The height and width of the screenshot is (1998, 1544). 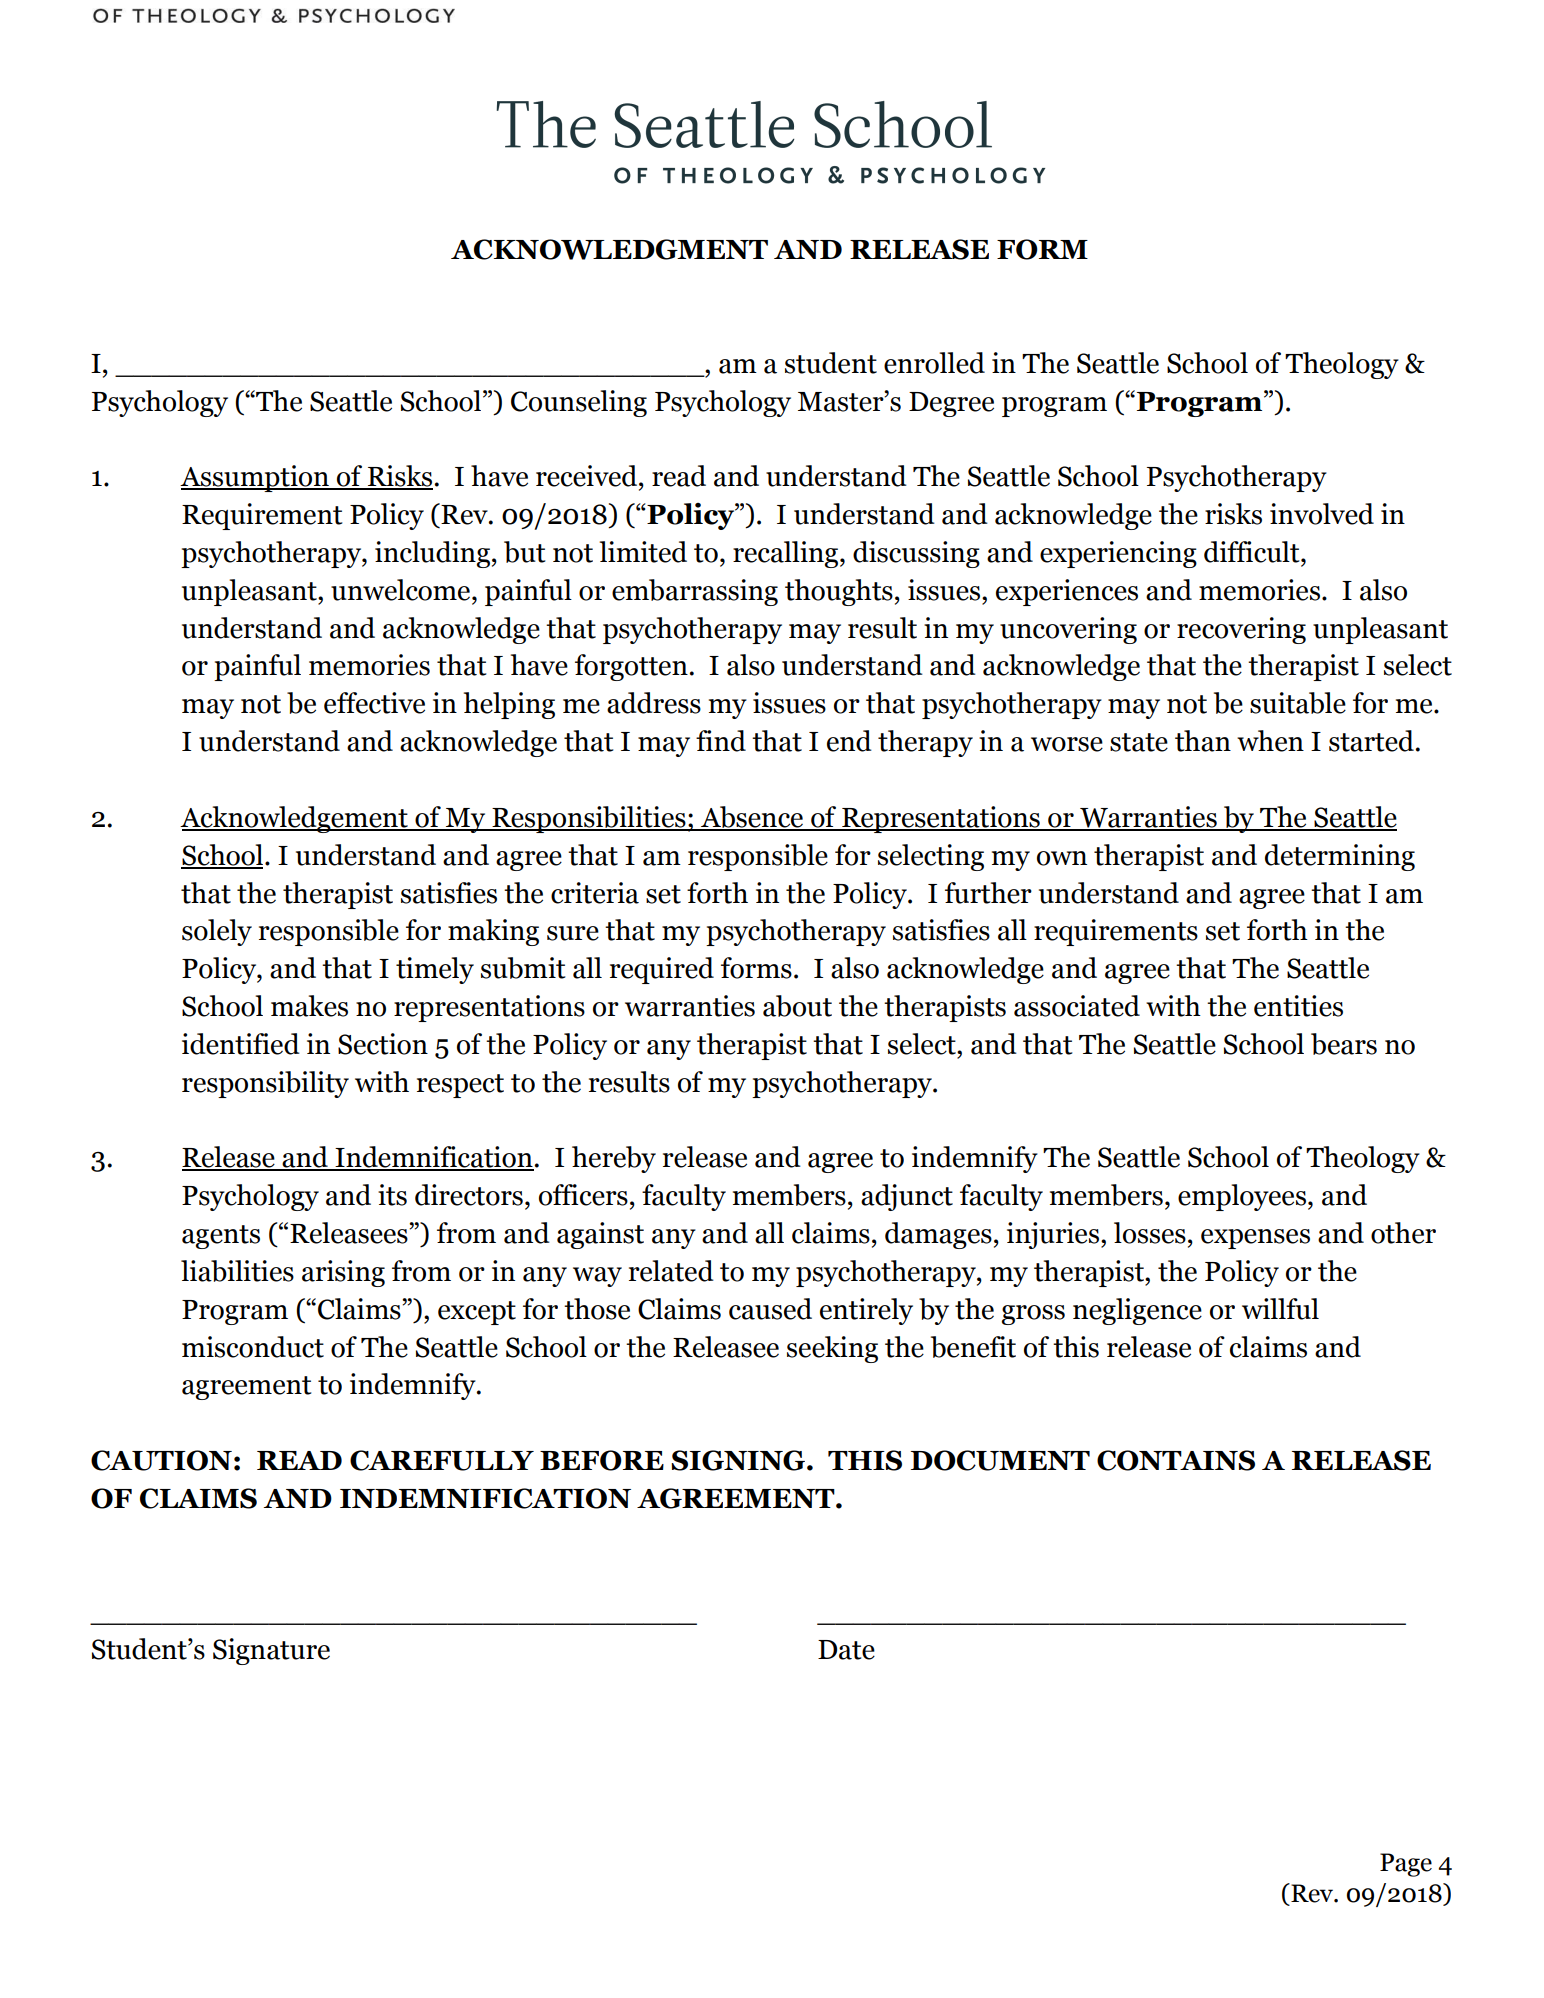 What do you see at coordinates (1242, 1197) in the screenshot?
I see `employees` at bounding box center [1242, 1197].
